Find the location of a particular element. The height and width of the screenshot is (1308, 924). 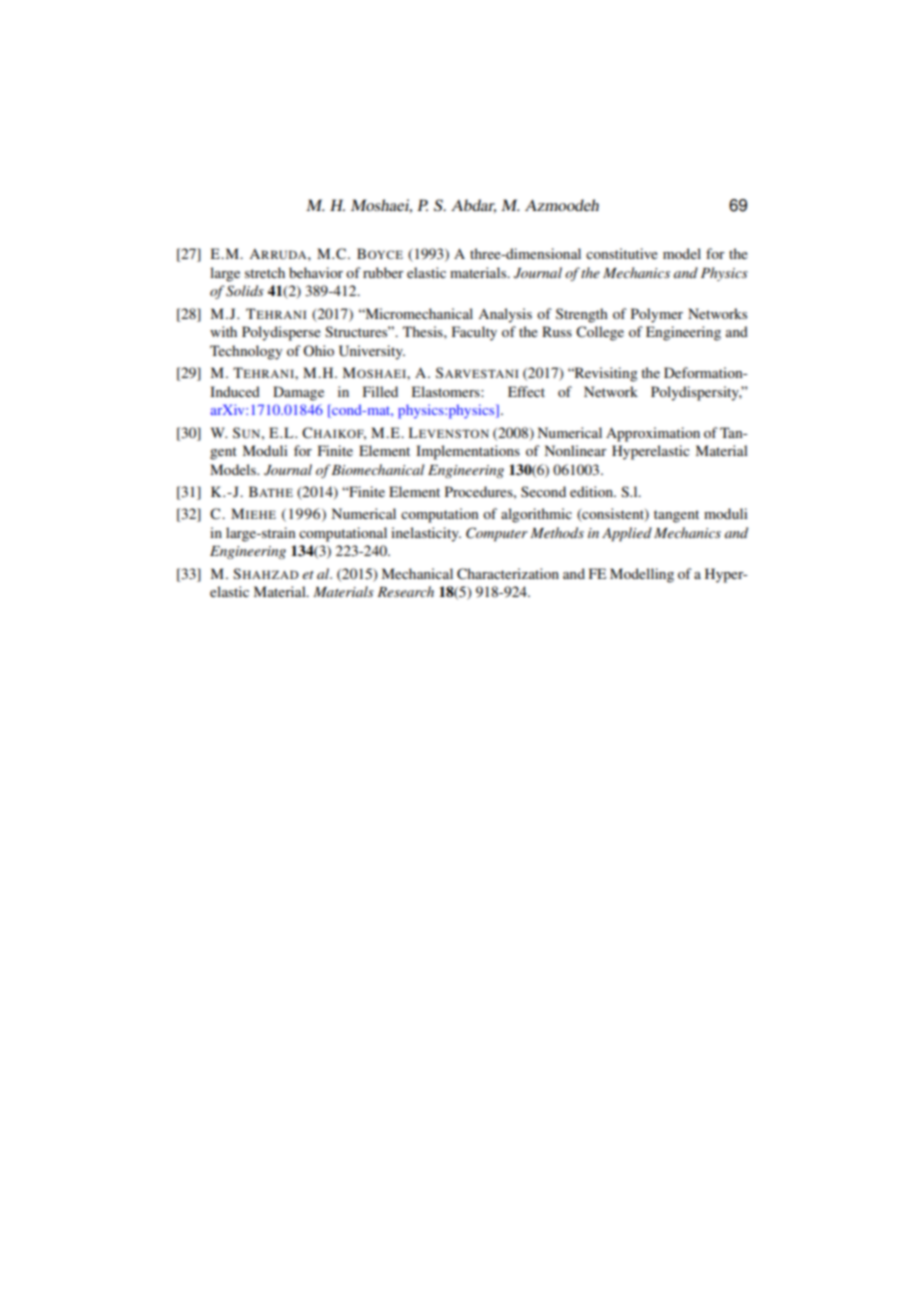

Computer is located at coordinates (497, 534).
